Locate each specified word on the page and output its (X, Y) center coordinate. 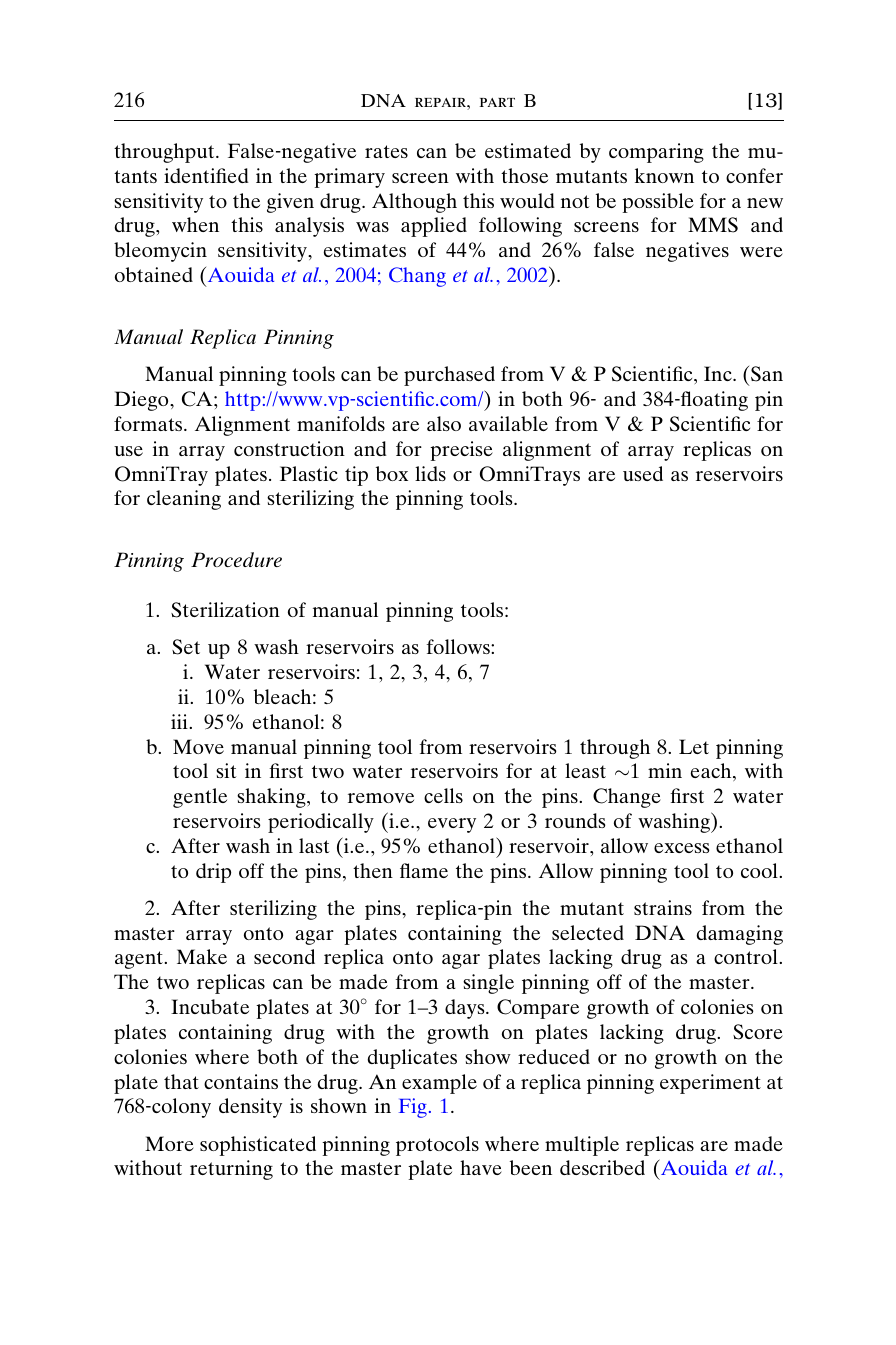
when (195, 224)
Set (186, 647)
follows (459, 646)
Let (694, 746)
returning (231, 1170)
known (664, 175)
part (497, 102)
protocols (437, 1146)
